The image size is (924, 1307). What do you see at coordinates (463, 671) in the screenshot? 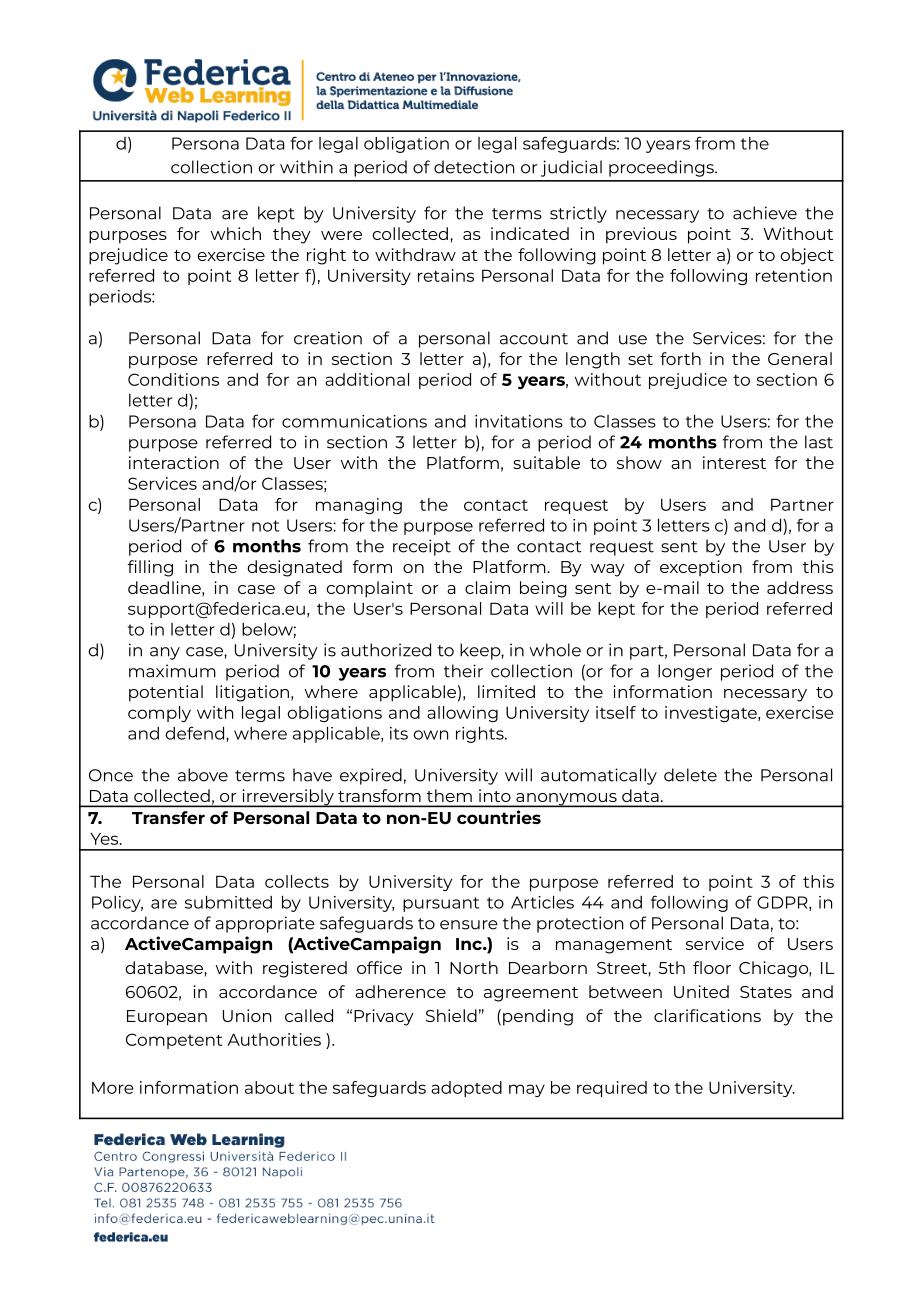
I see `their` at bounding box center [463, 671].
